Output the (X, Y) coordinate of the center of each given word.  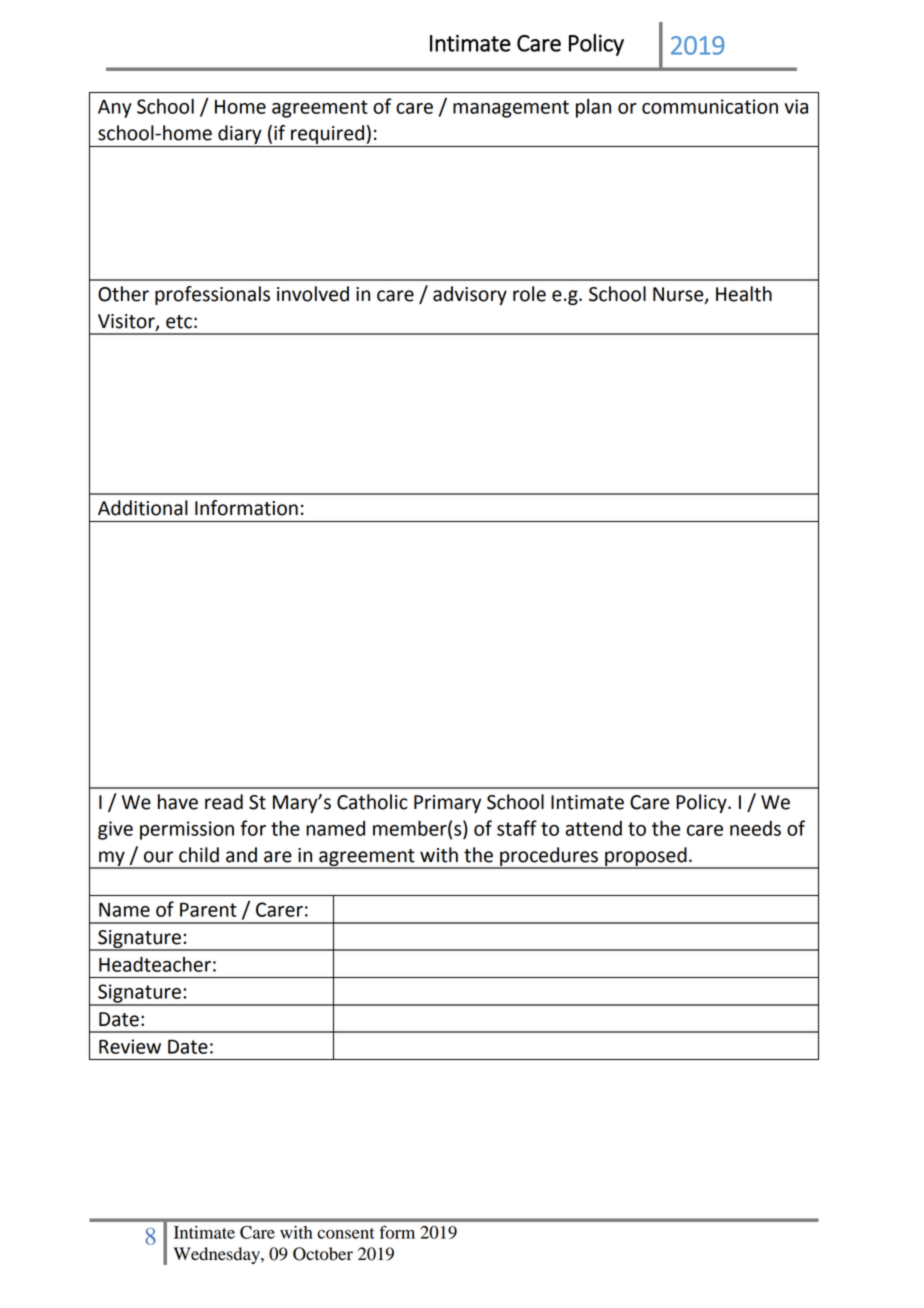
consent (346, 1233)
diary (240, 136)
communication (710, 106)
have (178, 802)
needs (755, 828)
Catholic (372, 802)
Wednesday (217, 1255)
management (511, 109)
